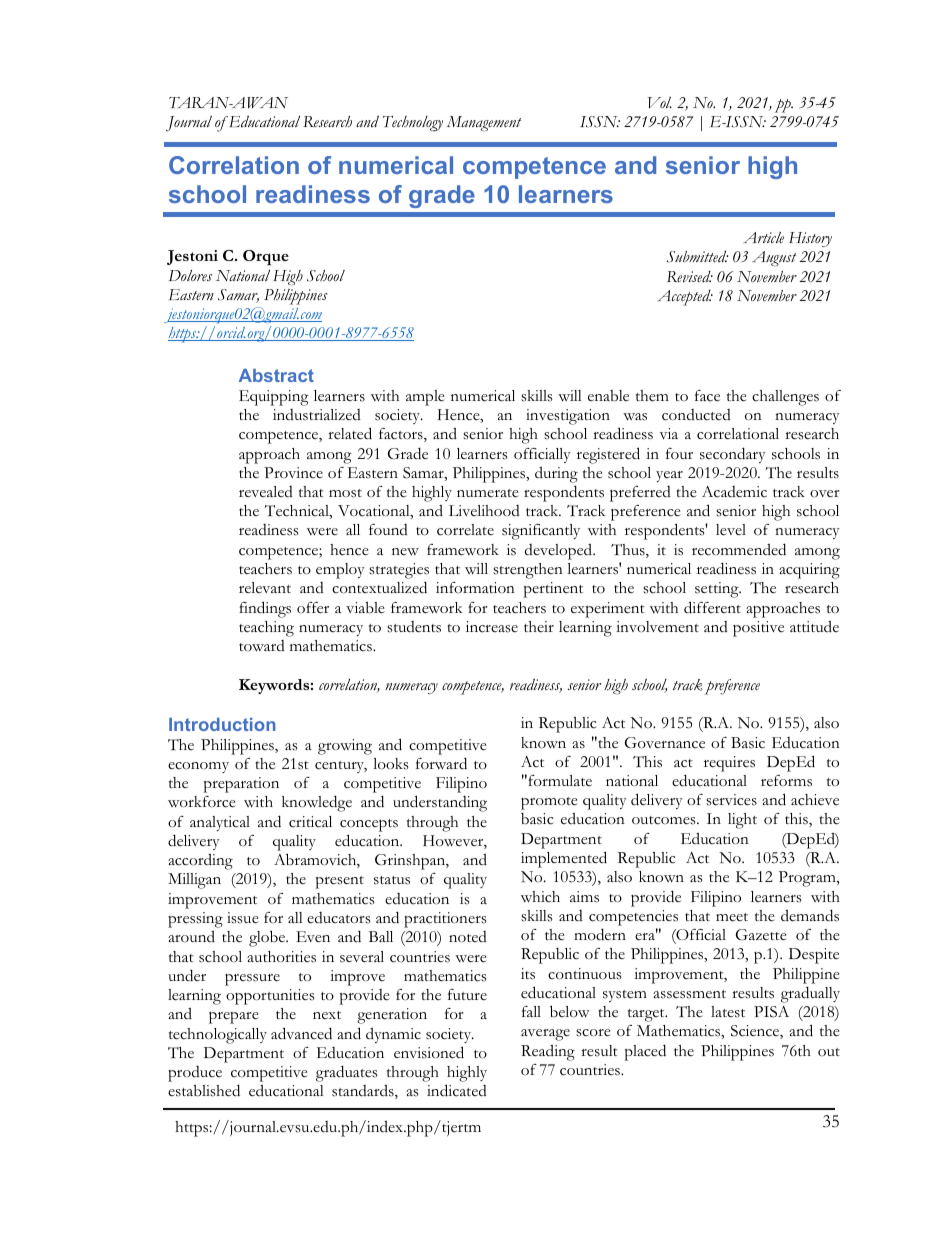 Image resolution: width=952 pixels, height=1233 pixels. What do you see at coordinates (712, 607) in the screenshot?
I see `different` at bounding box center [712, 607].
